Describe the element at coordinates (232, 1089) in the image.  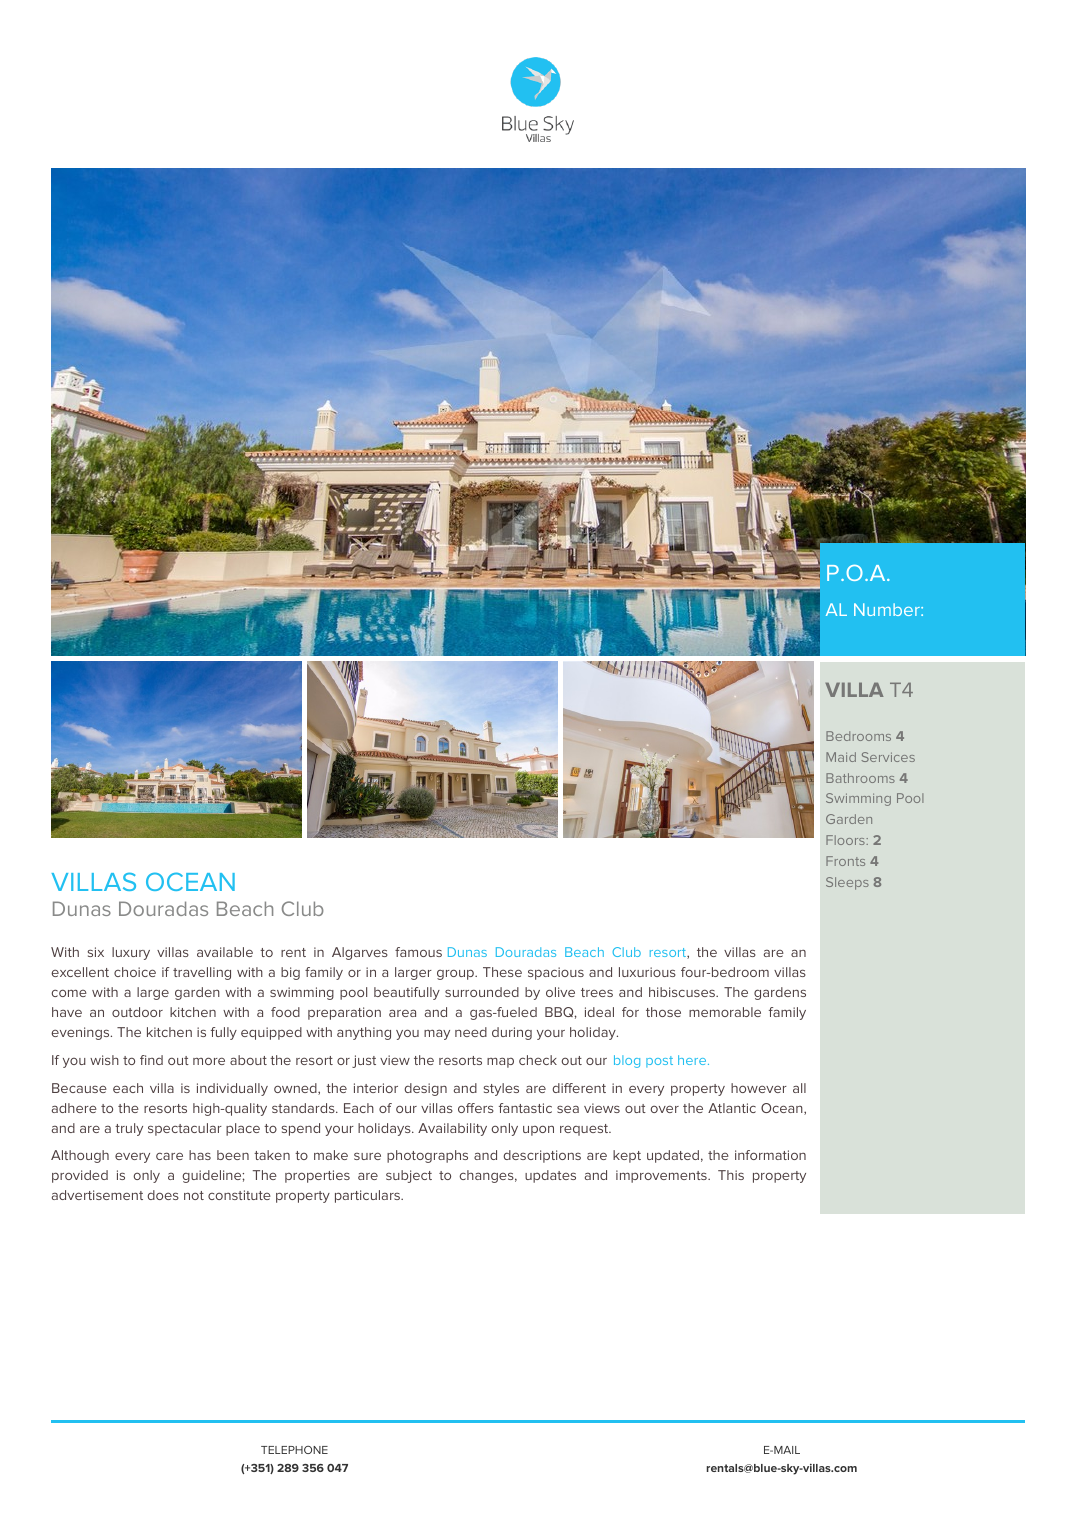
I see `individually` at that location.
